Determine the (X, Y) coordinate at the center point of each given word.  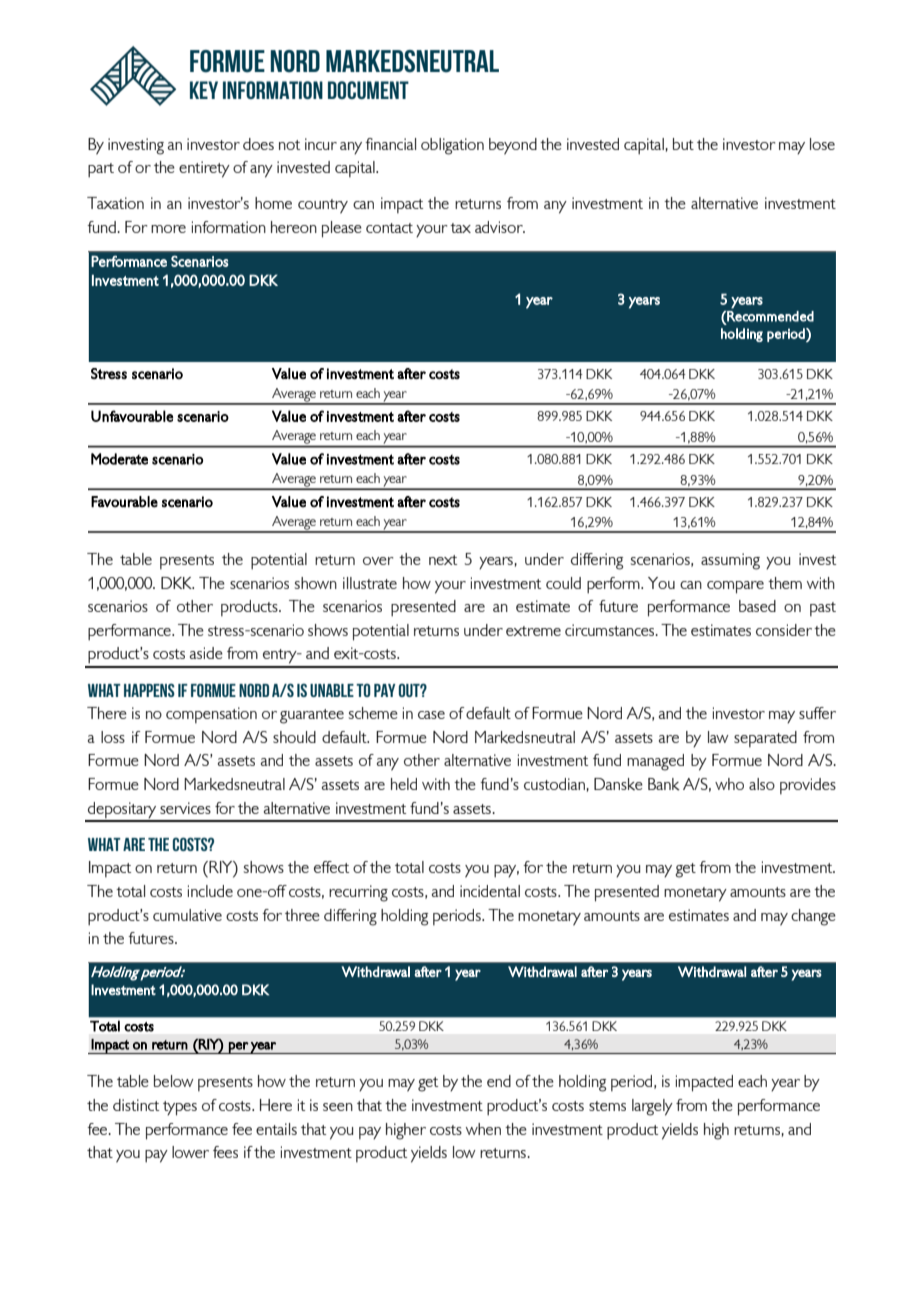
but (683, 144)
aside (206, 653)
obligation (452, 146)
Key (204, 90)
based (757, 606)
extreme (533, 631)
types (180, 1108)
